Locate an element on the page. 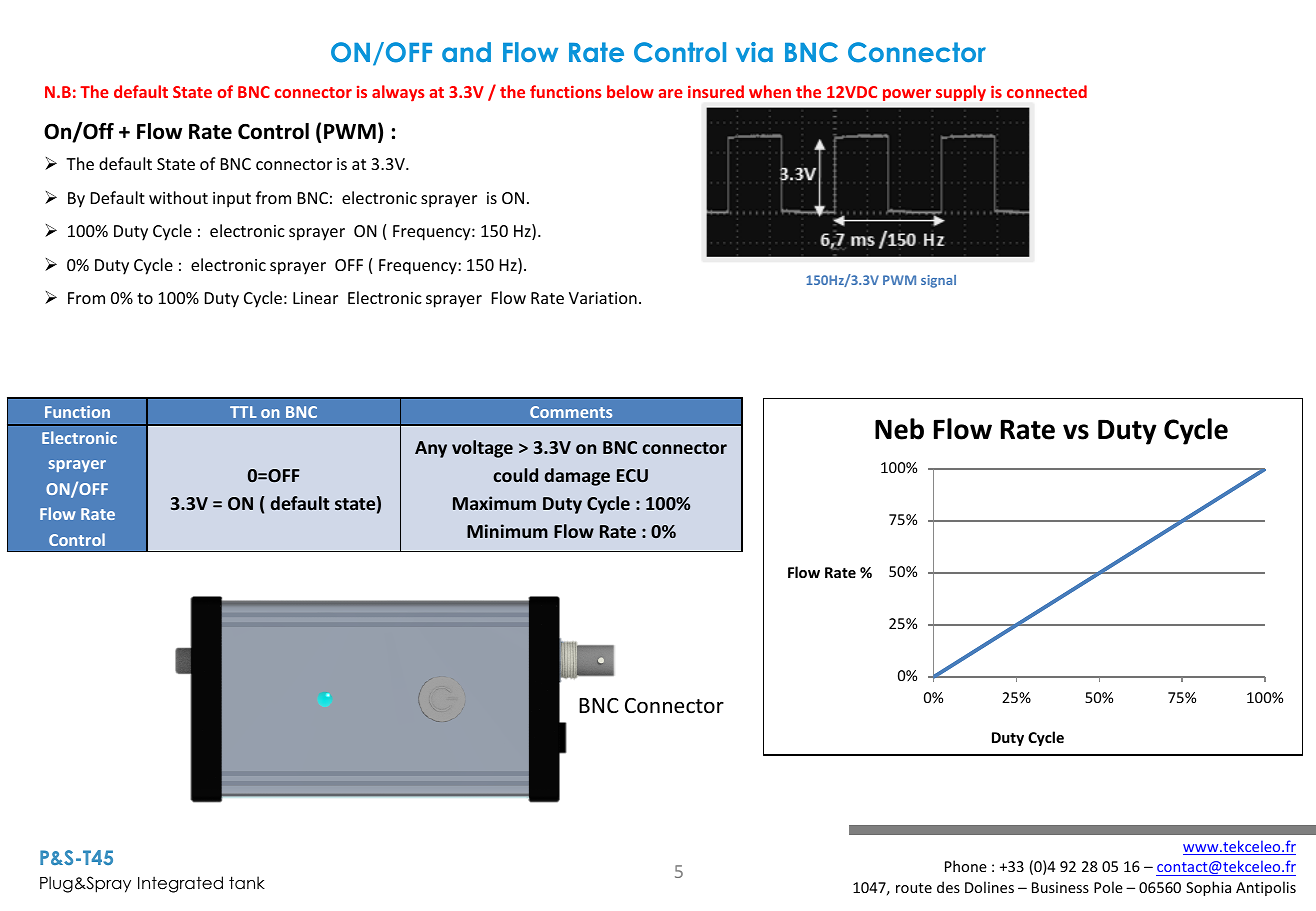 The image size is (1316, 911). insured is located at coordinates (716, 91).
